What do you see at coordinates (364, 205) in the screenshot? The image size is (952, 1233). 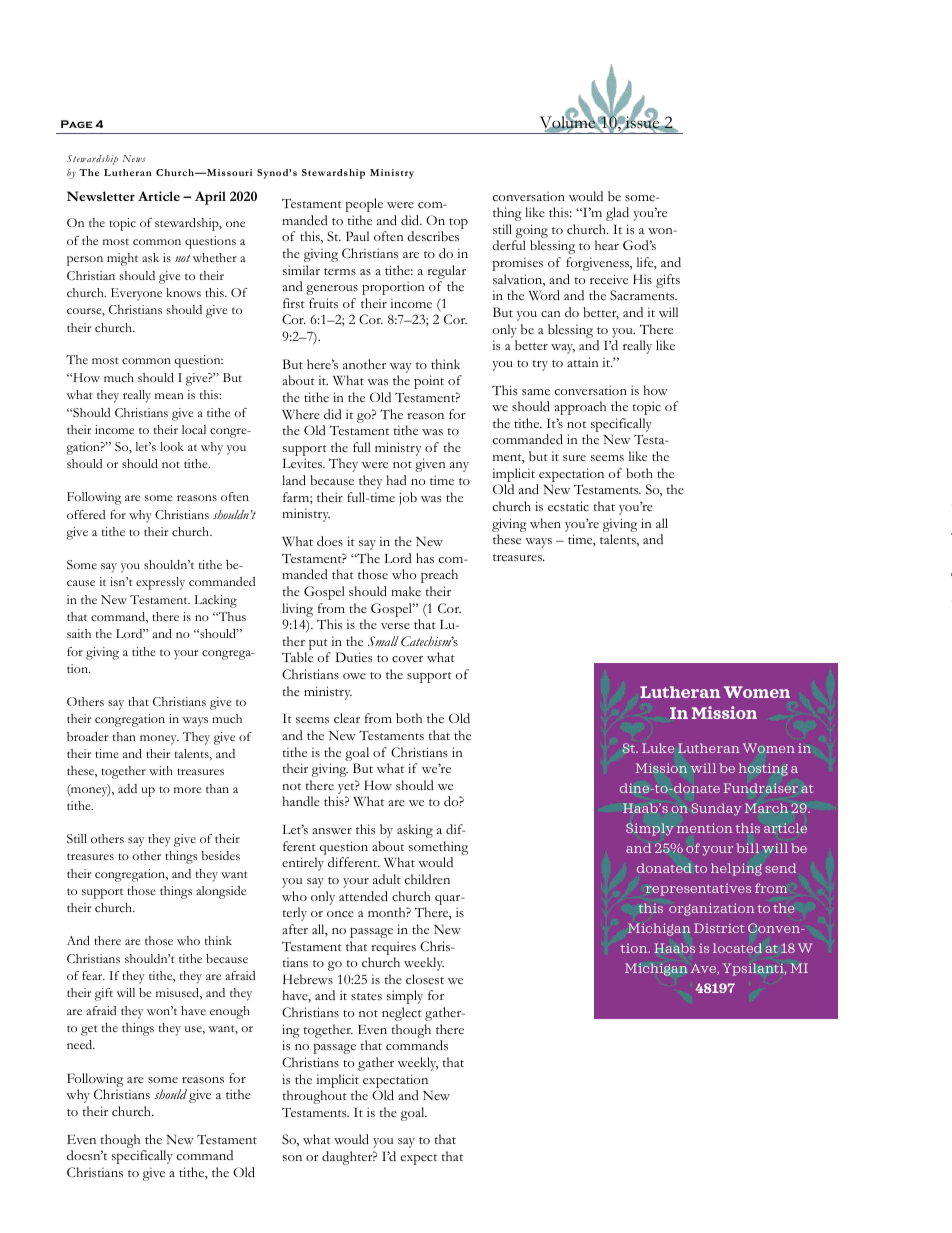 I see `people` at bounding box center [364, 205].
